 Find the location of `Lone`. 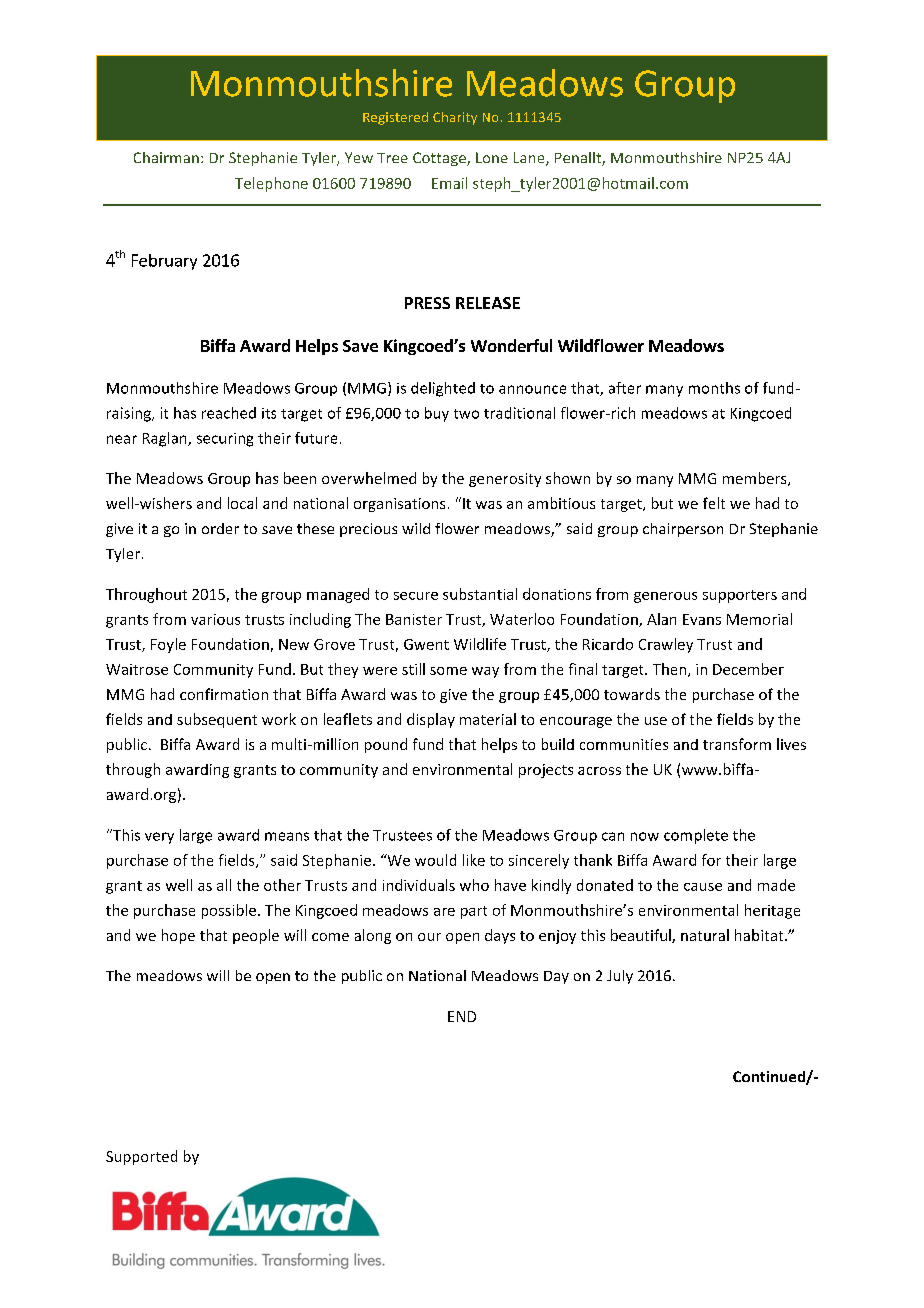

Lone is located at coordinates (492, 157).
